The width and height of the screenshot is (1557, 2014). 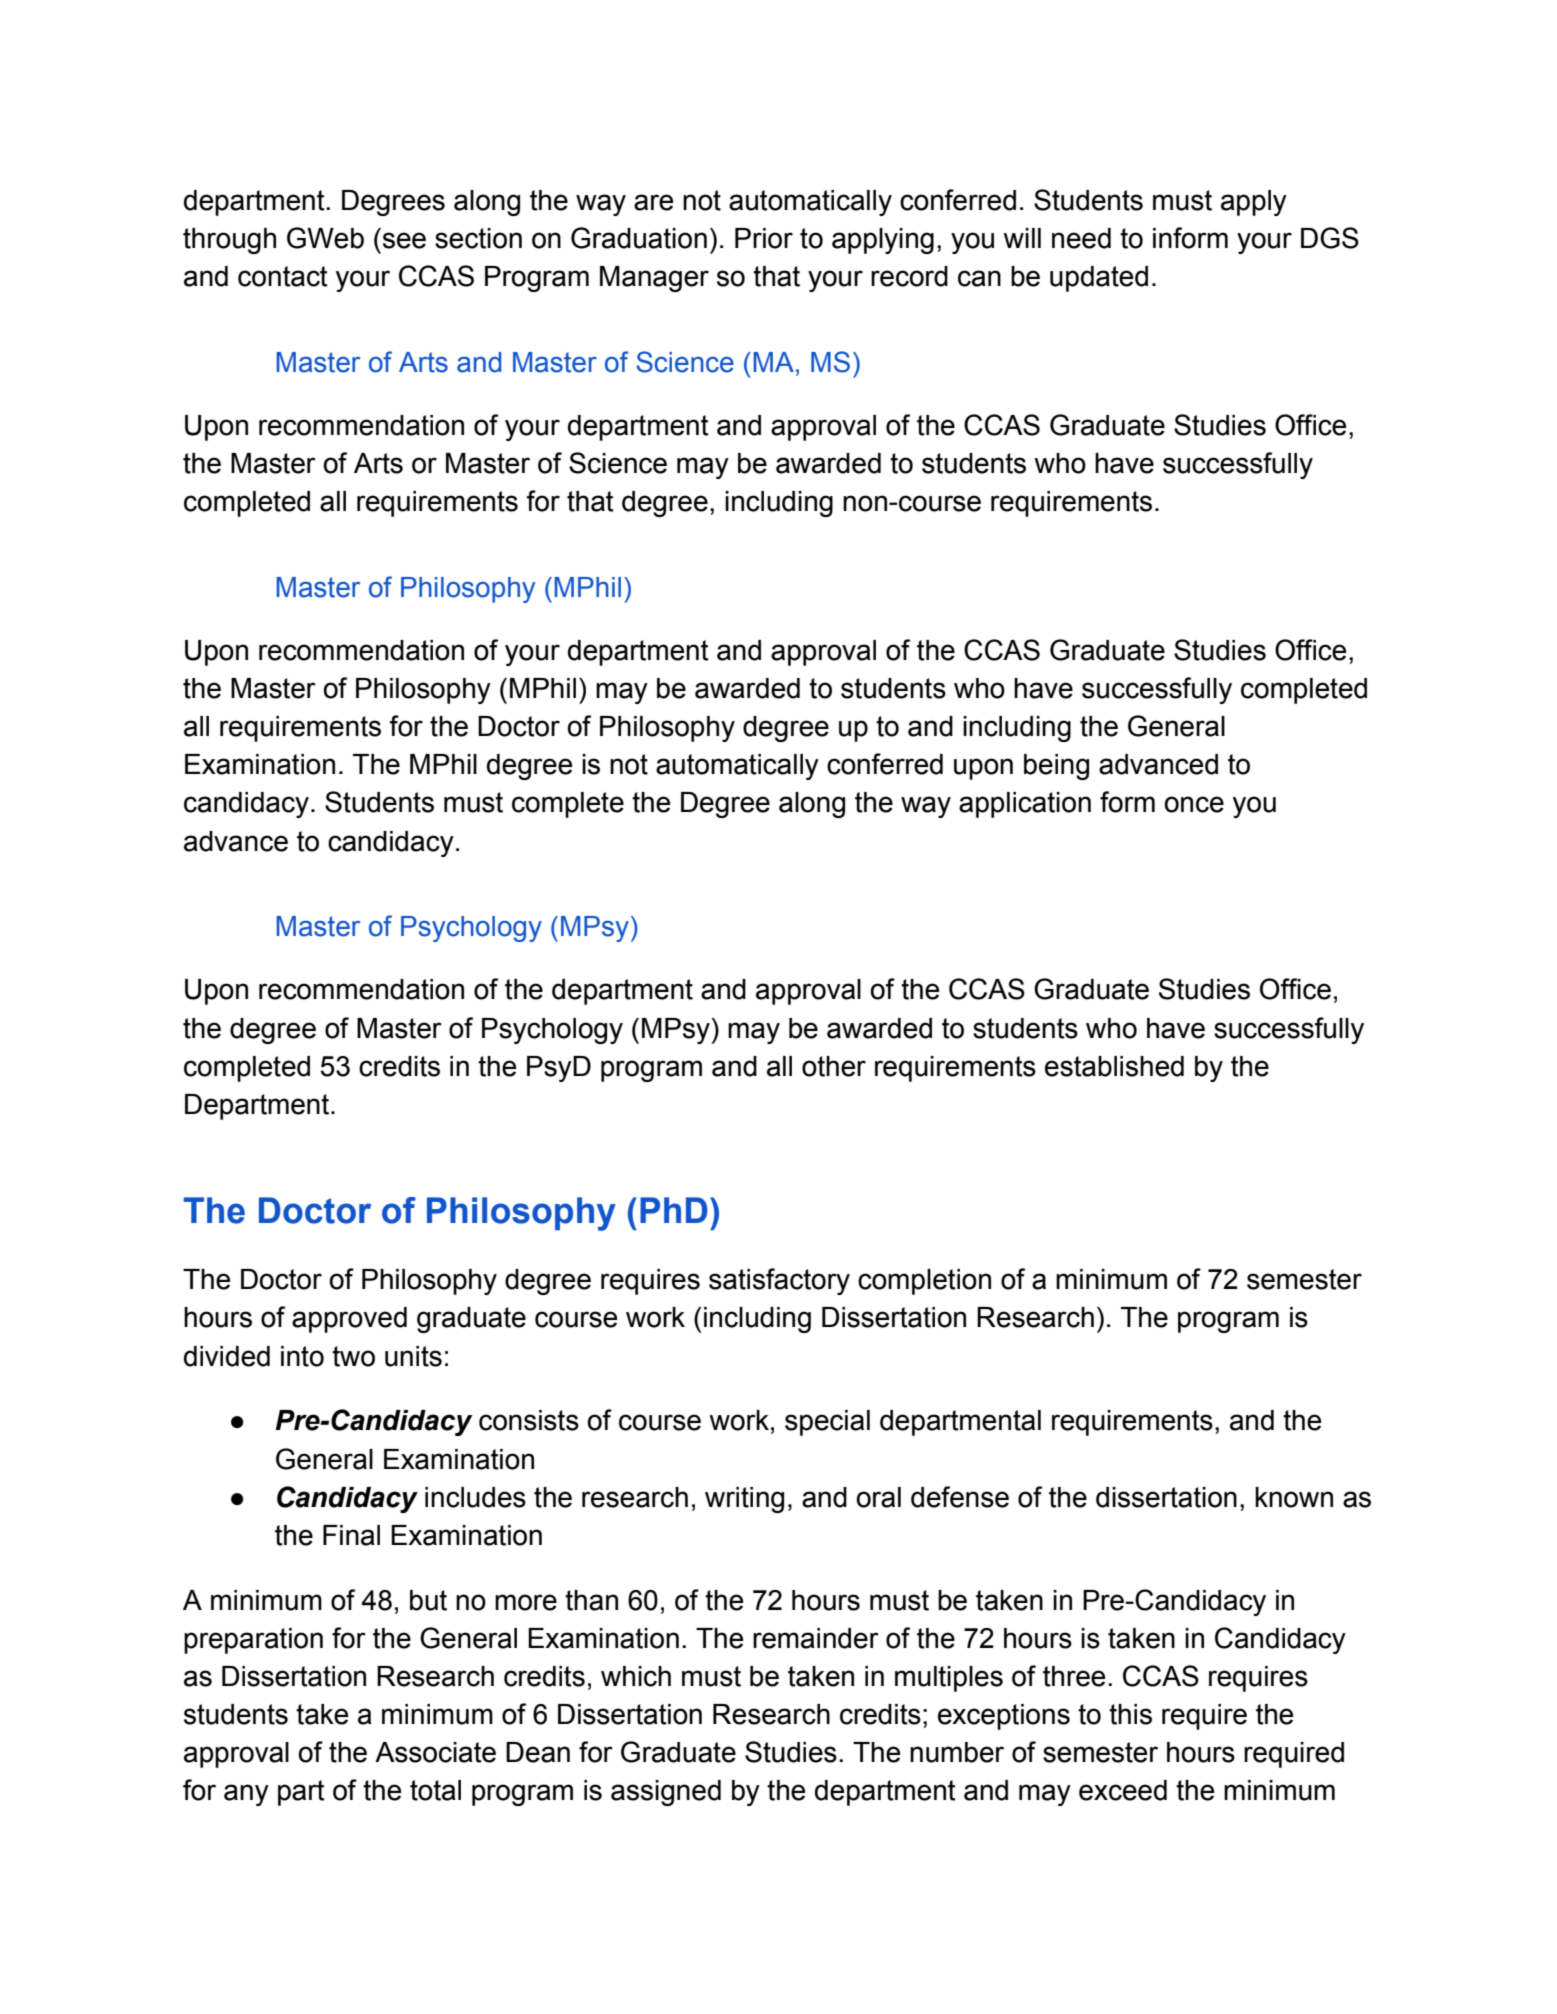 I want to click on updated, so click(x=1099, y=279).
